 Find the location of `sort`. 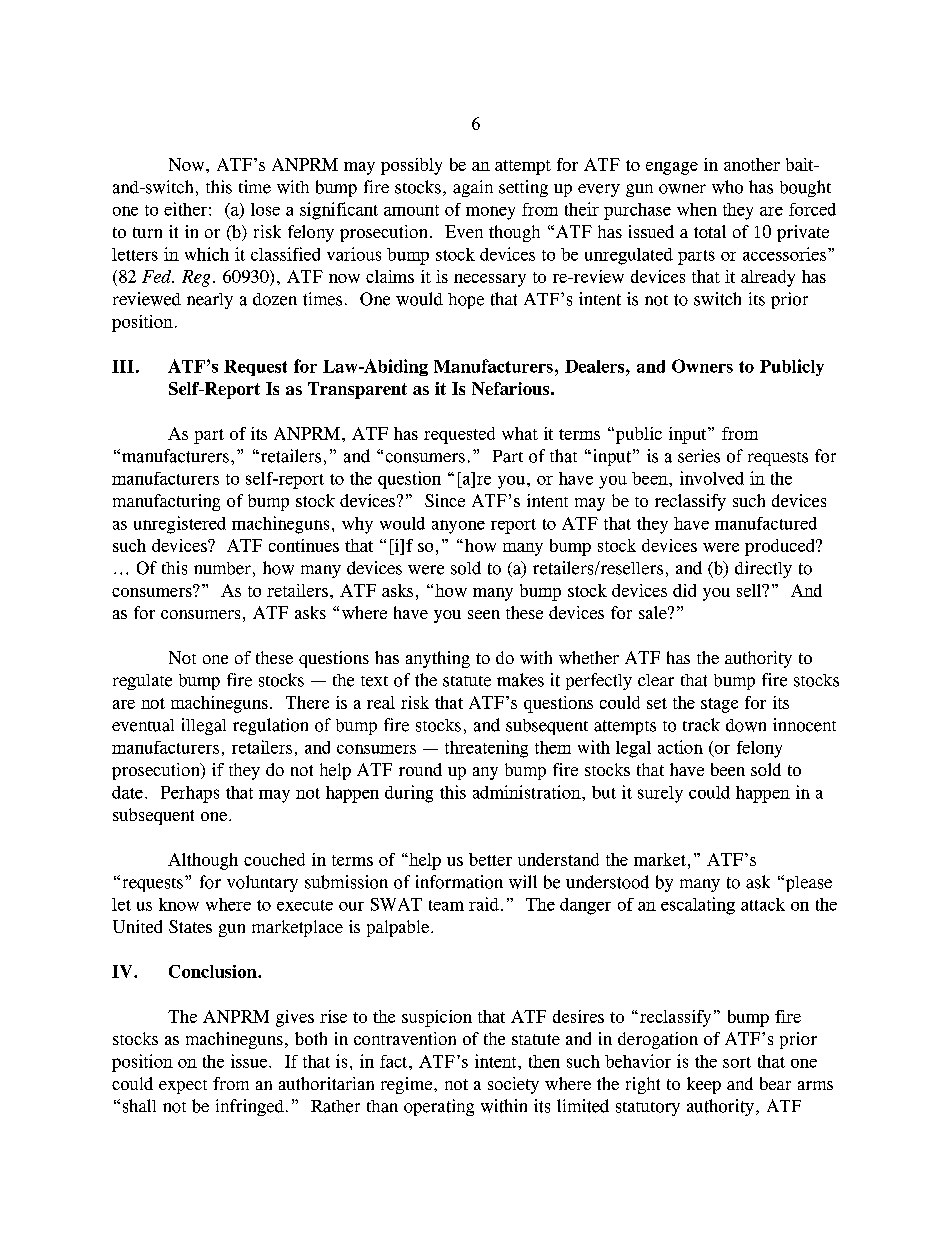

sort is located at coordinates (737, 1062).
